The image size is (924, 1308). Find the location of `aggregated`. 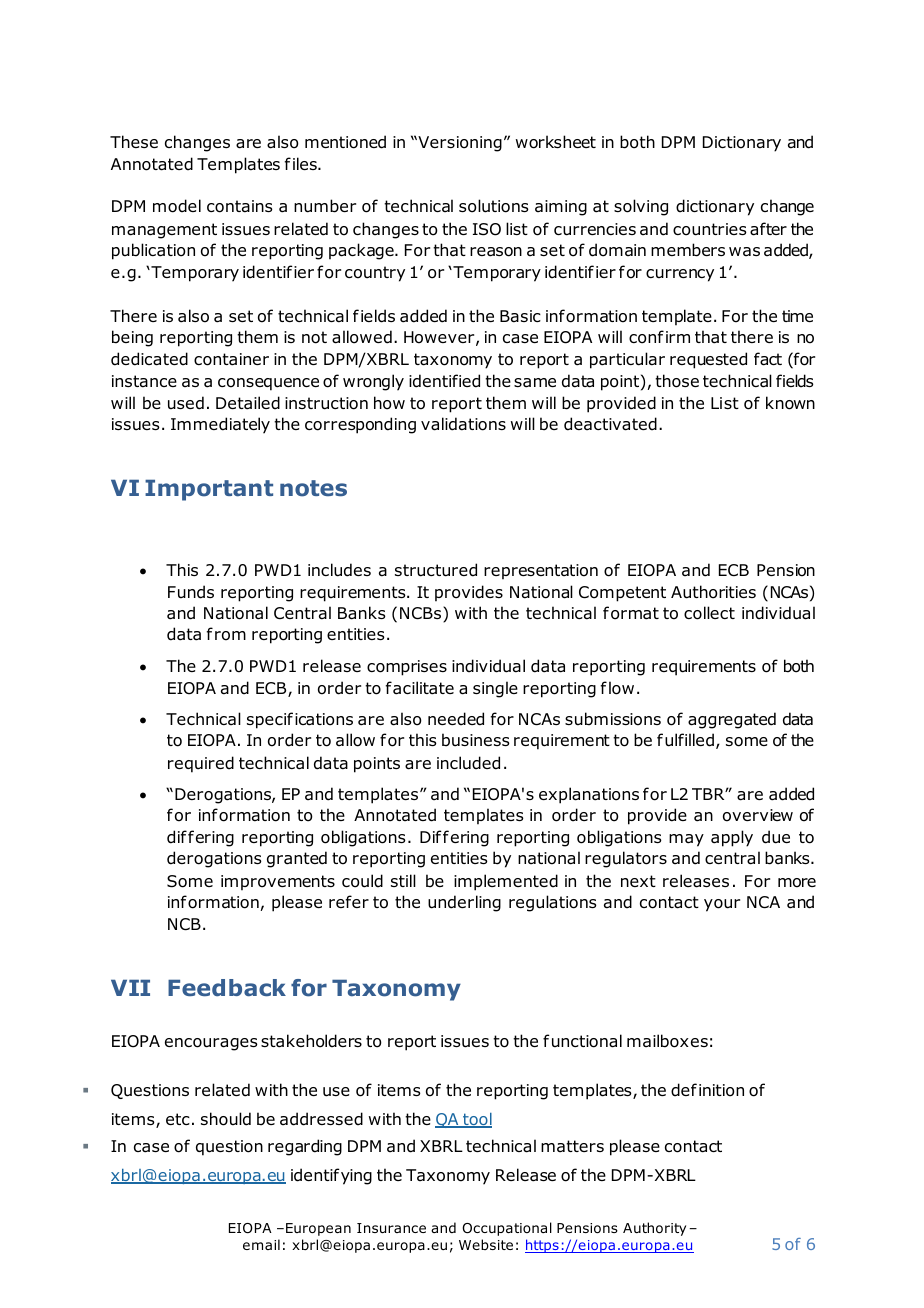

aggregated is located at coordinates (732, 720).
